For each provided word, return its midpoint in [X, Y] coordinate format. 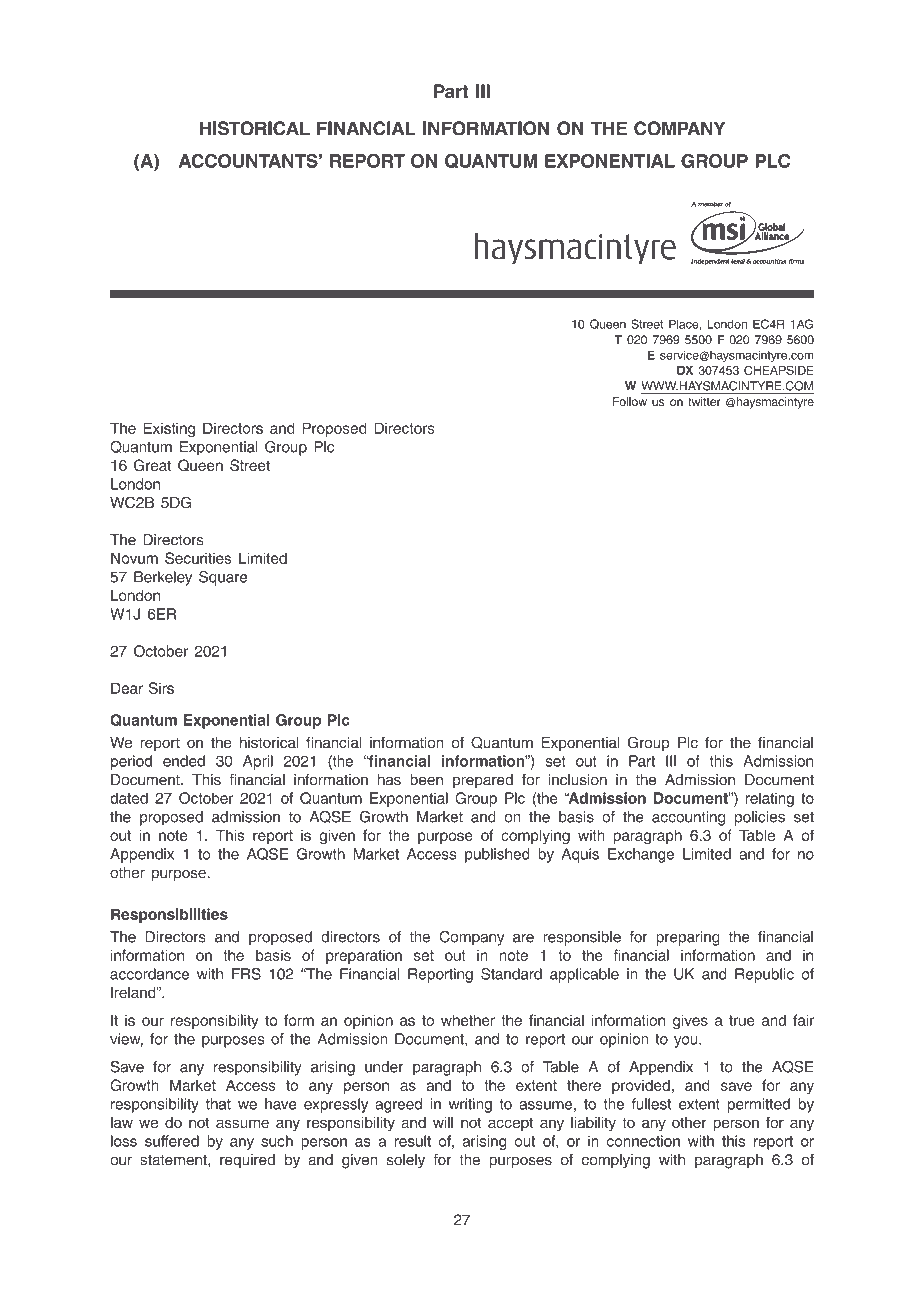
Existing [169, 429]
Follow [630, 401]
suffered [172, 1141]
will [443, 1122]
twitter [704, 401]
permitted [759, 1105]
